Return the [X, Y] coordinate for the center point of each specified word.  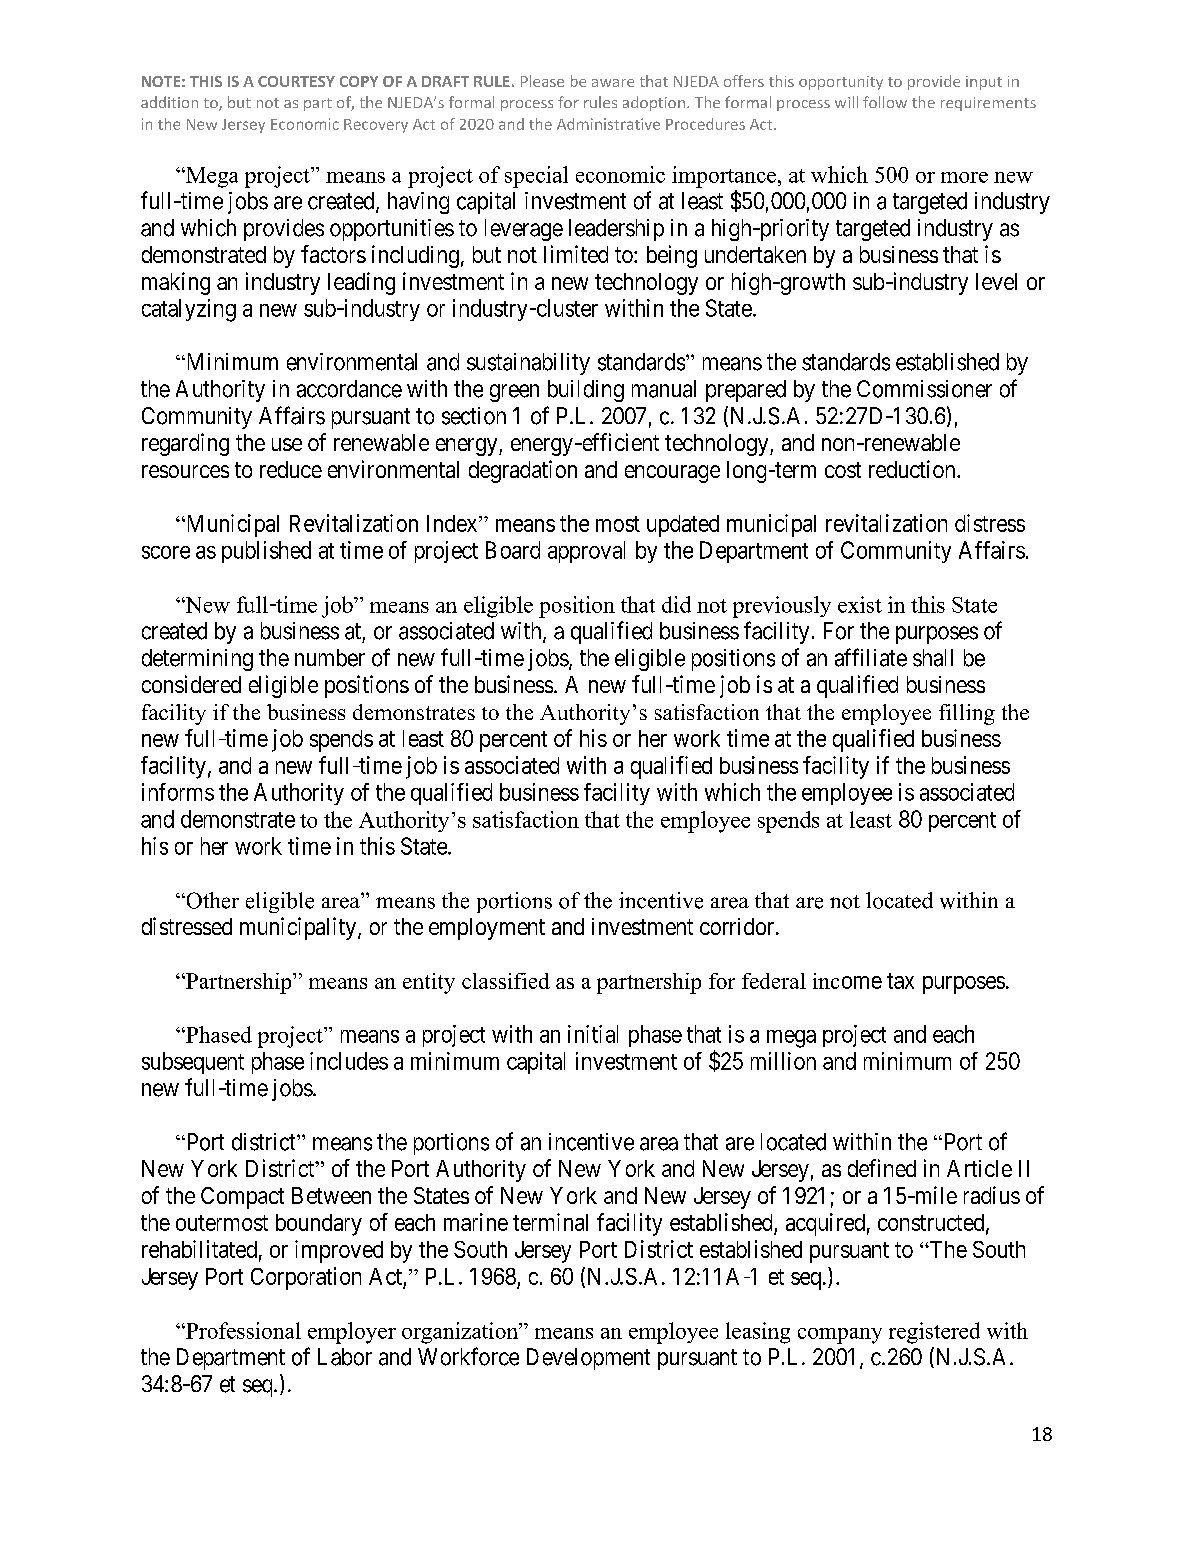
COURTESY [296, 81]
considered [191, 684]
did [676, 604]
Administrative [608, 124]
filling [967, 714]
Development [588, 1359]
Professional [242, 1330]
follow [885, 102]
